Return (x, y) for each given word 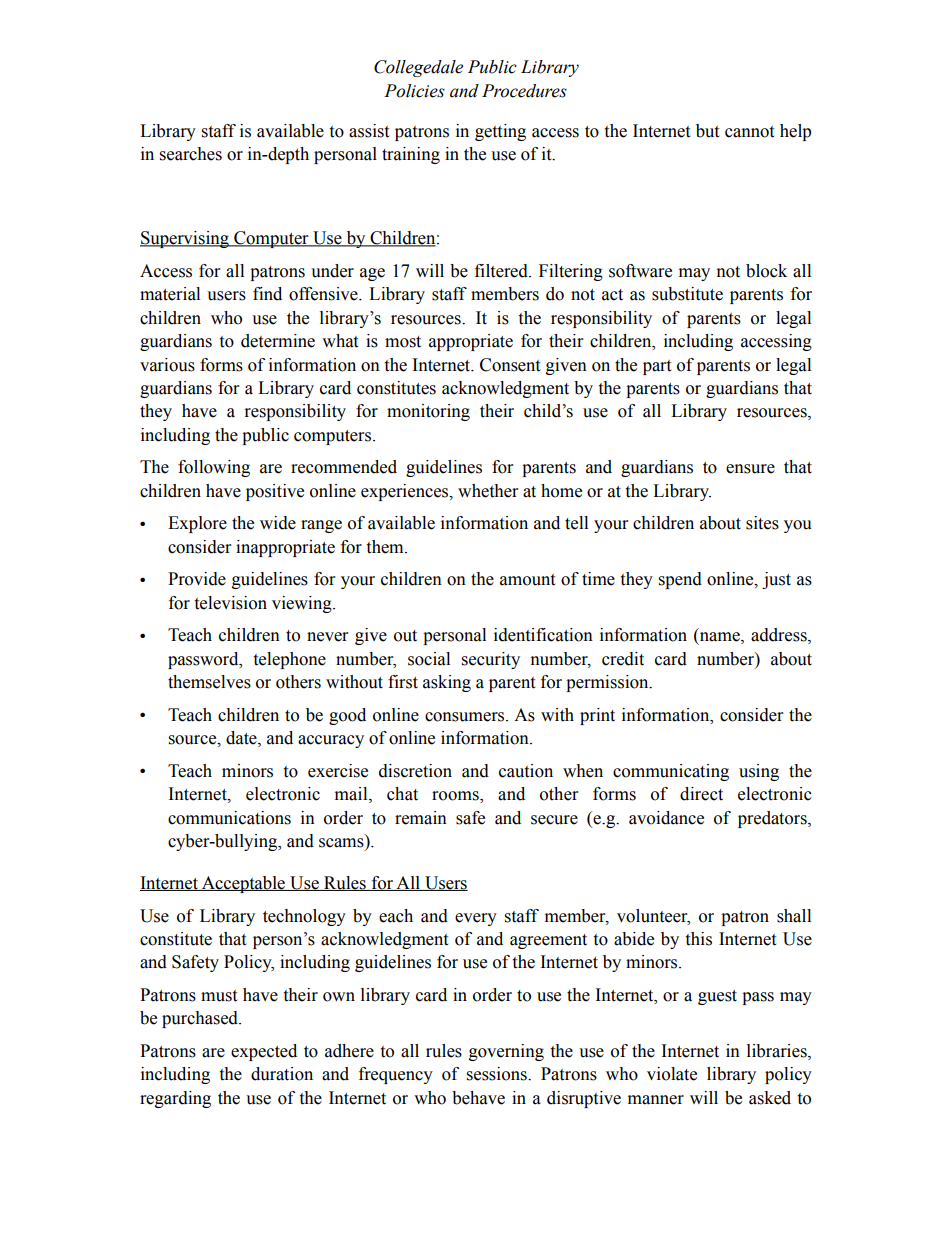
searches (191, 154)
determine (278, 341)
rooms (456, 797)
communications (229, 818)
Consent (510, 365)
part (657, 367)
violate (672, 1074)
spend (680, 580)
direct (701, 794)
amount (527, 580)
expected (264, 1052)
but (707, 131)
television (230, 603)
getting (500, 132)
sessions (498, 1074)
